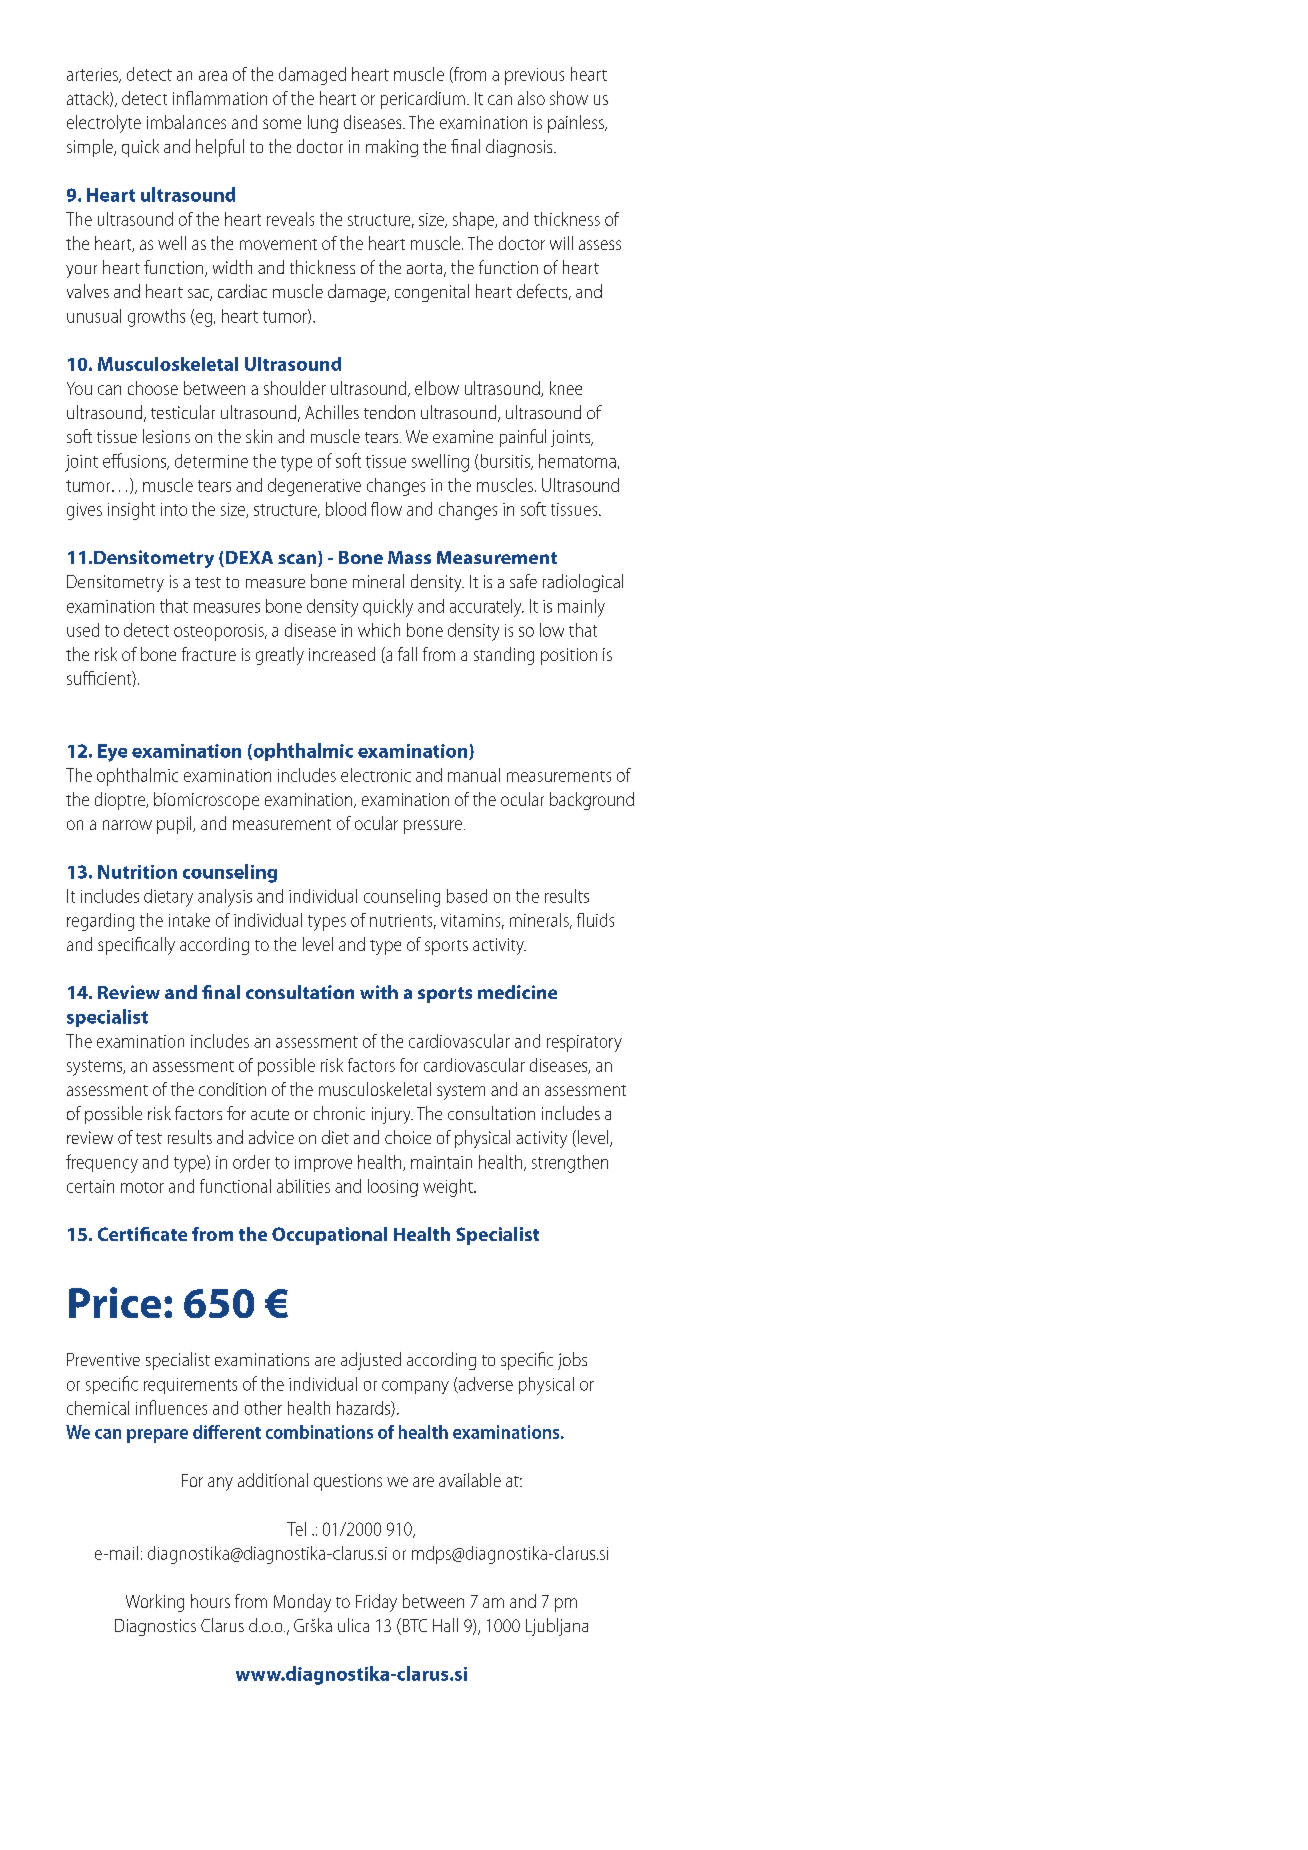  Describe the element at coordinates (323, 124) in the screenshot. I see `lung` at that location.
